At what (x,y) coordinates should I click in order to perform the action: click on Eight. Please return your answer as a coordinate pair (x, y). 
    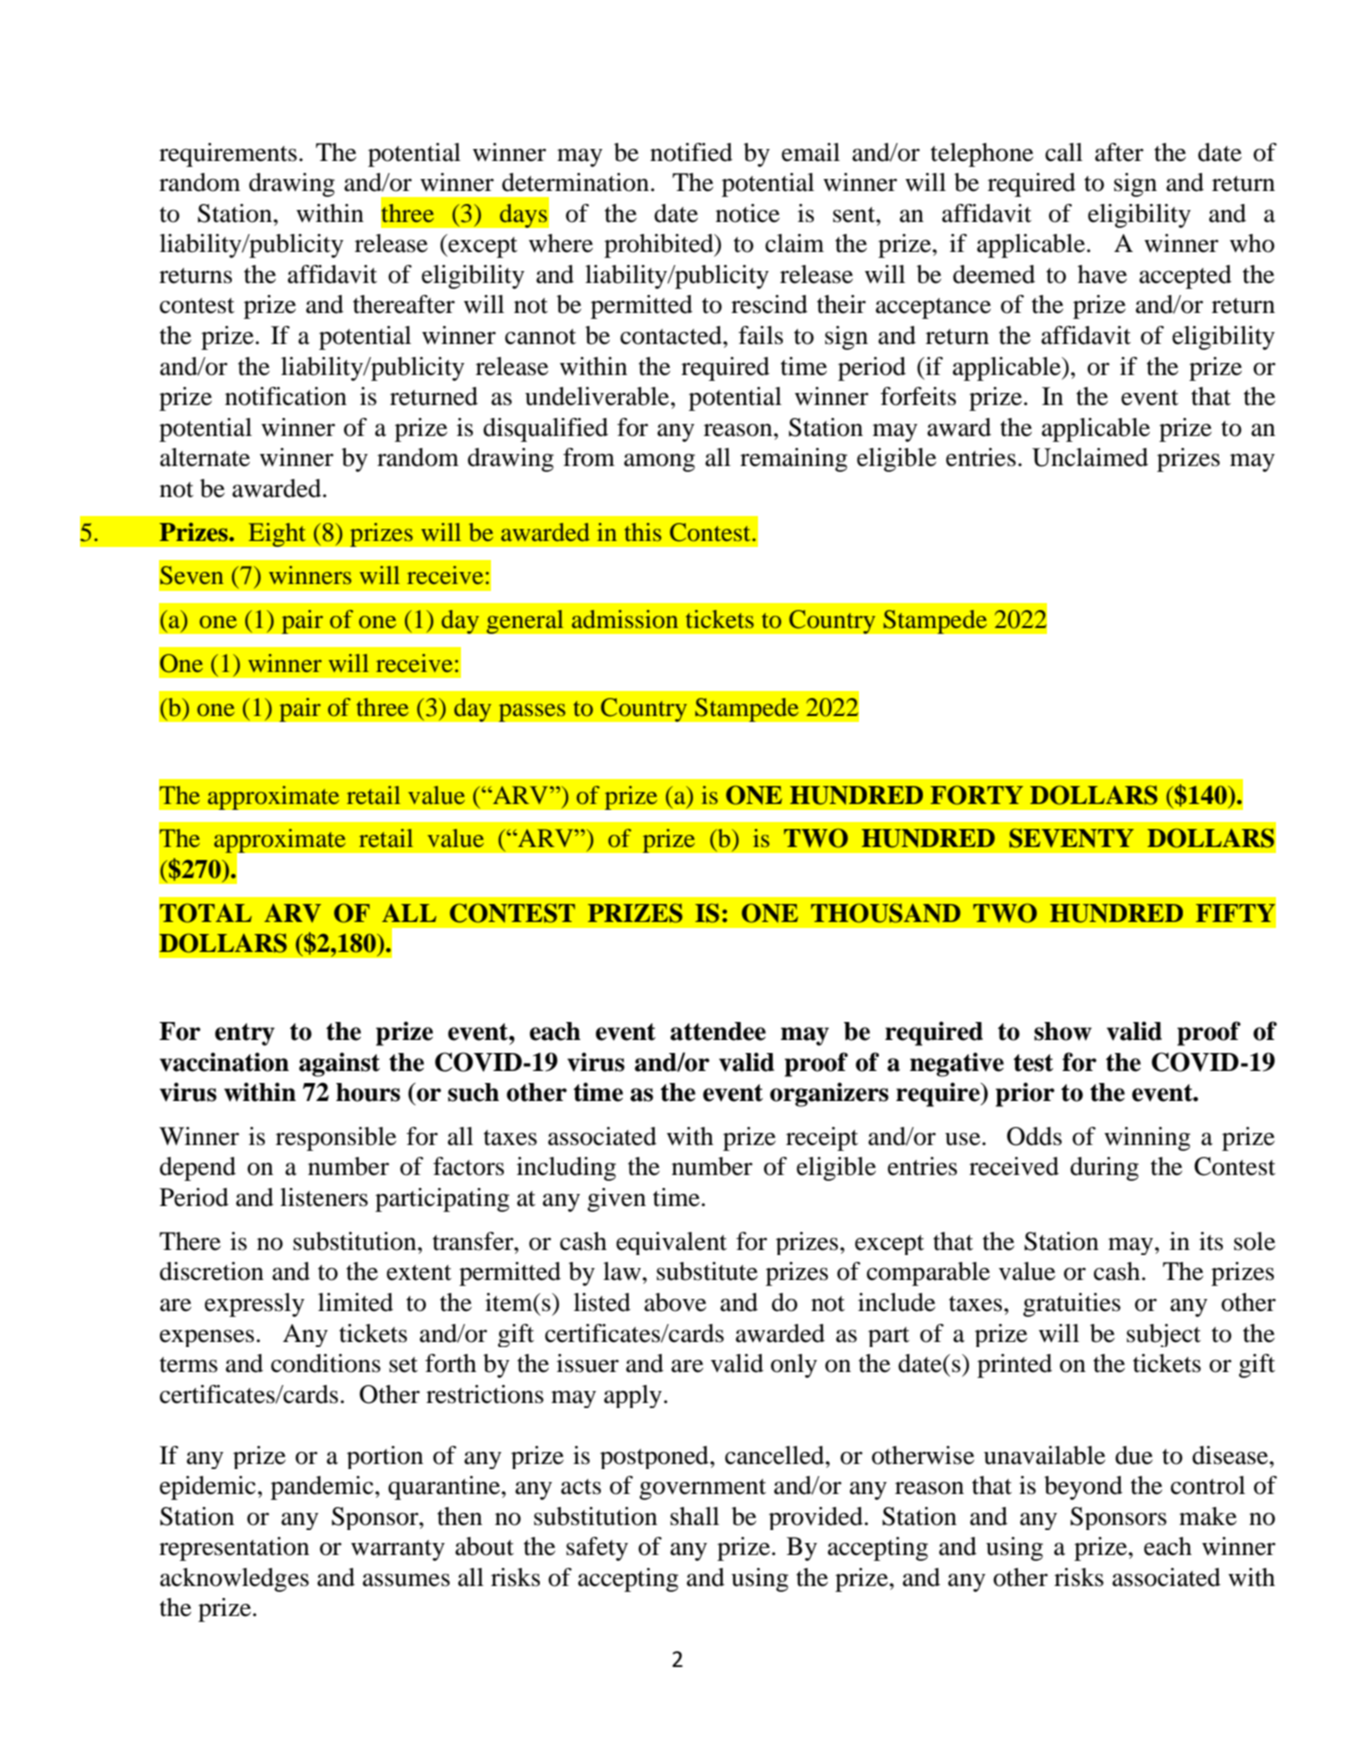
    Looking at the image, I should click on (277, 534).
